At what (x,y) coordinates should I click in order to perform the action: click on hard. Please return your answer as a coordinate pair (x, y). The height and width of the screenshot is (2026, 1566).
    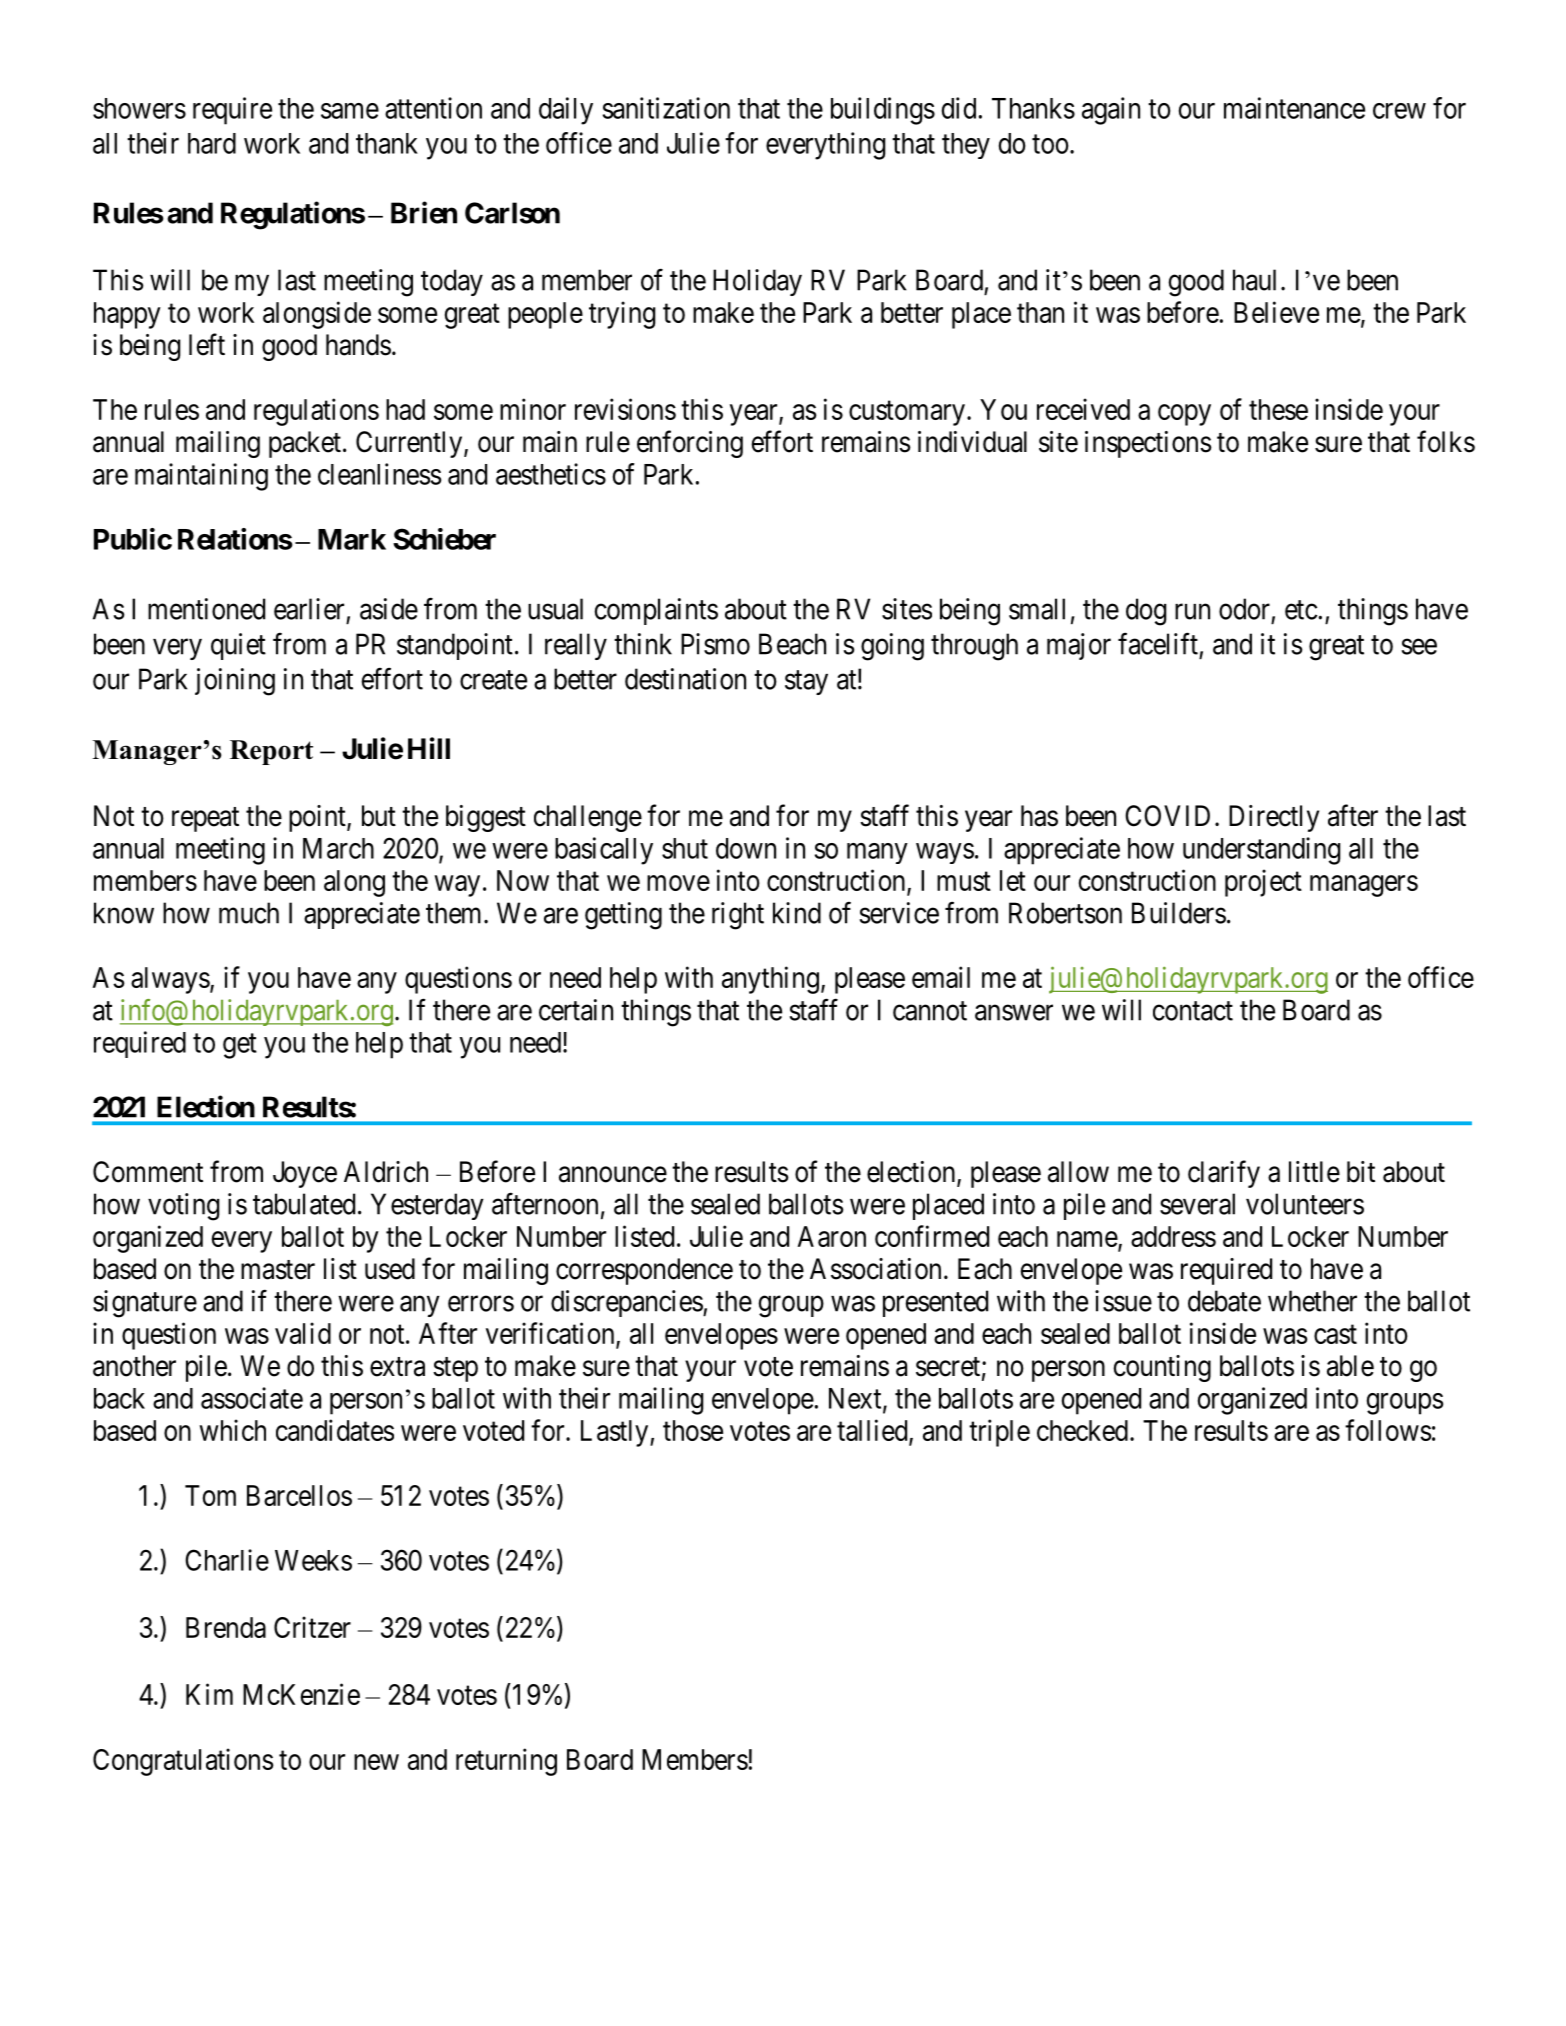
    Looking at the image, I should click on (212, 143).
